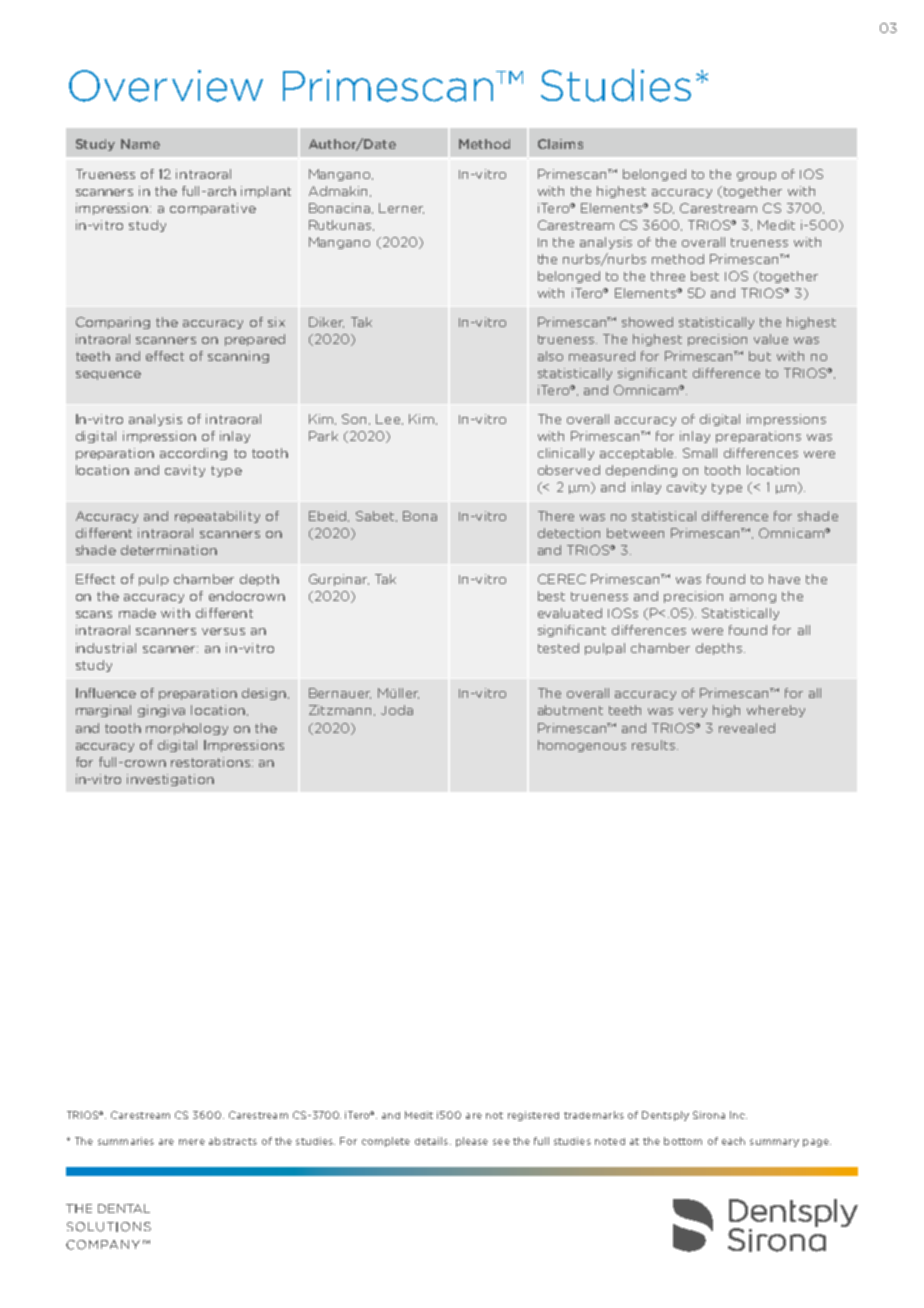 This image has width=924, height=1308. What do you see at coordinates (582, 746) in the image?
I see `homogenous` at bounding box center [582, 746].
